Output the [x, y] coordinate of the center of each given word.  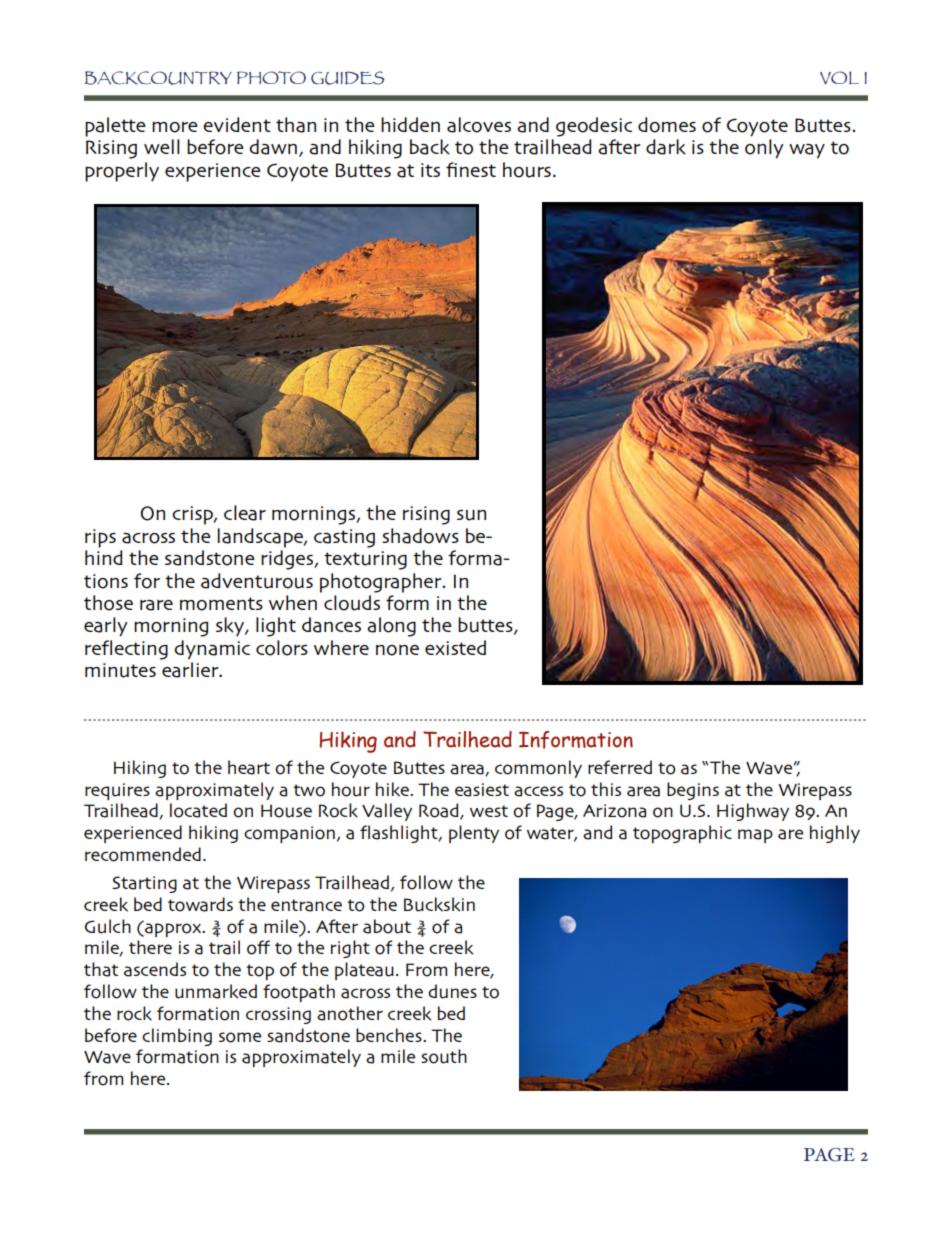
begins [693, 791]
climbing [177, 1037]
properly [122, 172]
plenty [474, 834]
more [175, 127]
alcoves [479, 125]
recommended [143, 854]
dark [666, 147]
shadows [420, 536]
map [755, 836]
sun [471, 515]
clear [245, 513]
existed [455, 647]
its [430, 170]
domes [667, 125]
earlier [191, 670]
